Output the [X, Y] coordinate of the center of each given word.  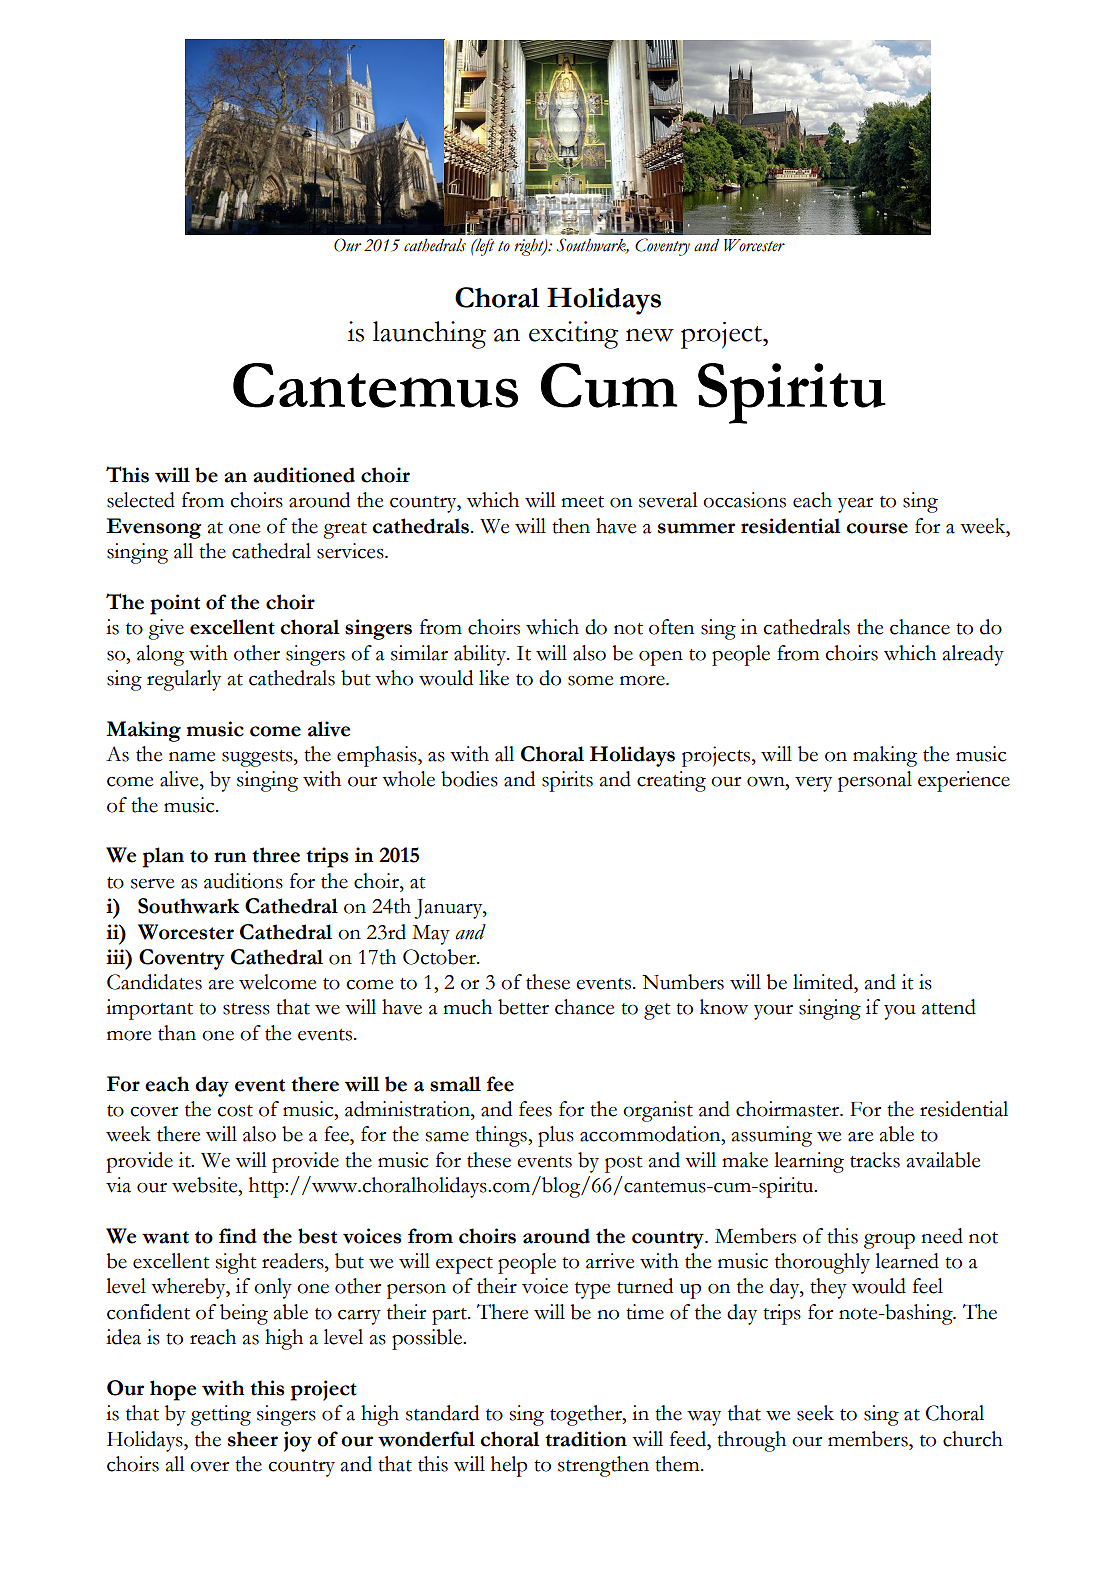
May [431, 935]
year [855, 505]
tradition [586, 1439]
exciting [573, 335]
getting [221, 1415]
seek [815, 1413]
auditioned [304, 475]
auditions [243, 881]
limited [824, 982]
